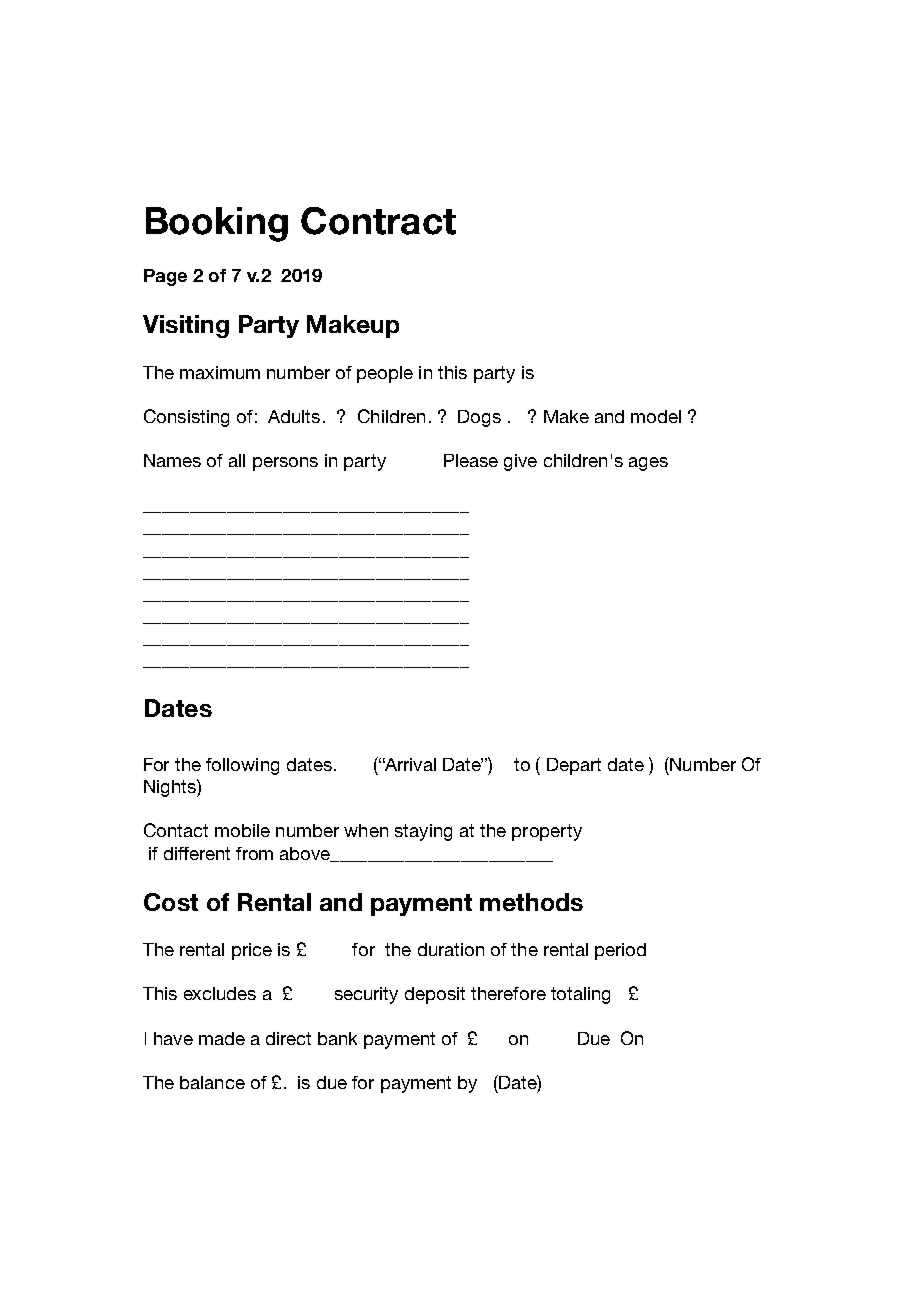  What do you see at coordinates (222, 1038) in the screenshot?
I see `made` at bounding box center [222, 1038].
